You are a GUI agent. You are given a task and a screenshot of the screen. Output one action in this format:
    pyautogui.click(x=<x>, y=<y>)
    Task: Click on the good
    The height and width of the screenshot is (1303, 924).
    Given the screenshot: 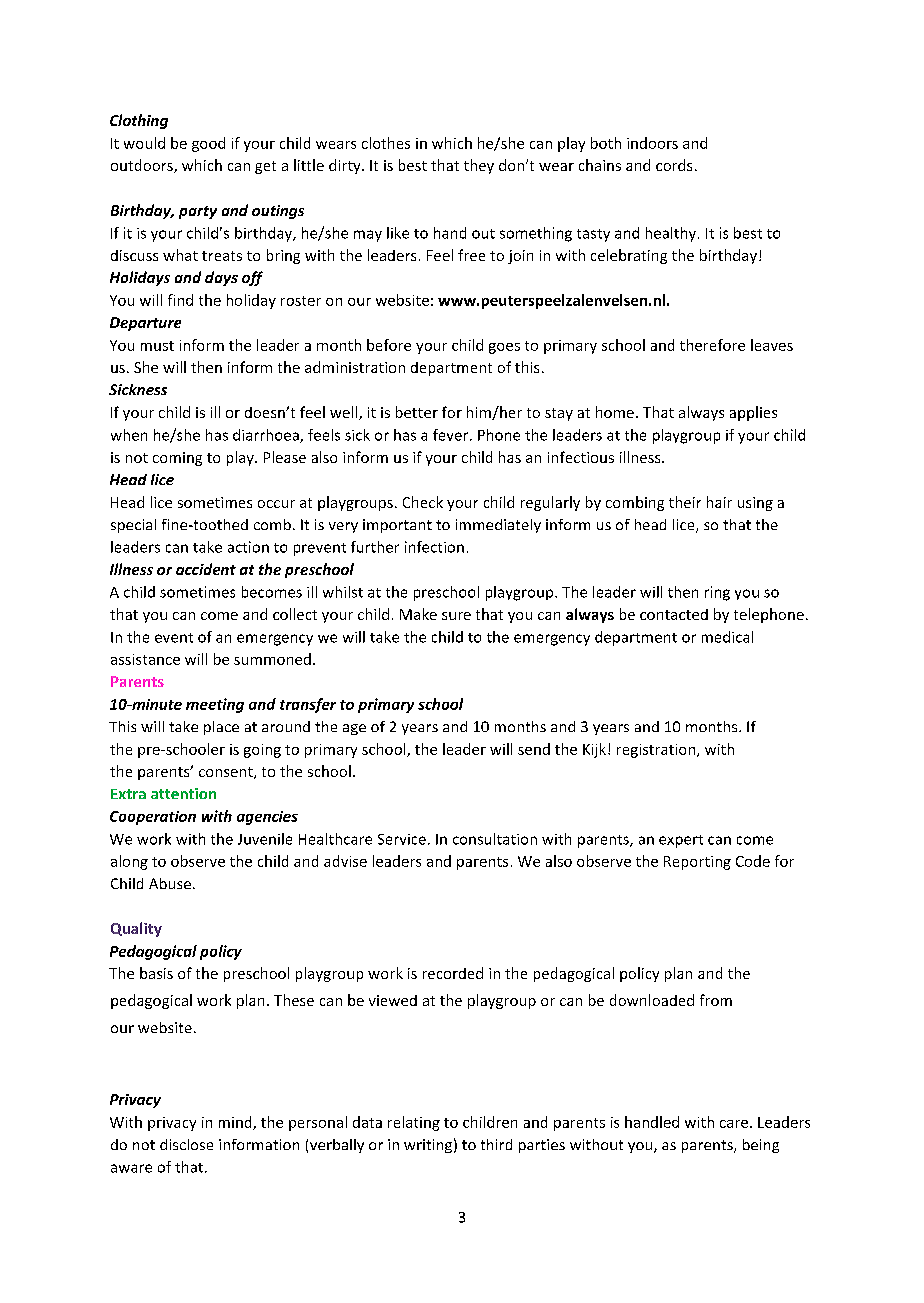 What is the action you would take?
    pyautogui.click(x=208, y=144)
